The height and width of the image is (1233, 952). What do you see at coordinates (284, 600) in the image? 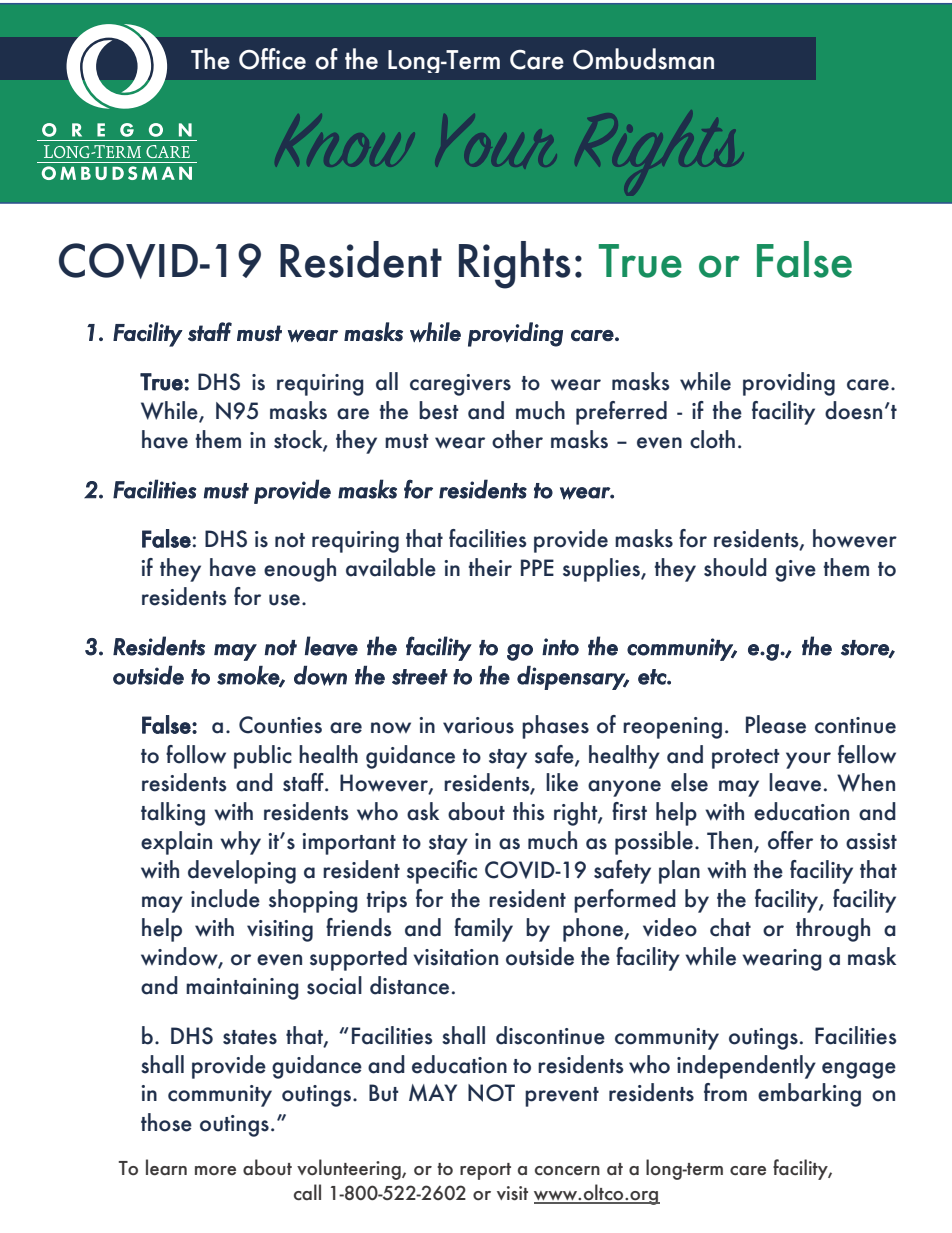
I see `use` at bounding box center [284, 600].
